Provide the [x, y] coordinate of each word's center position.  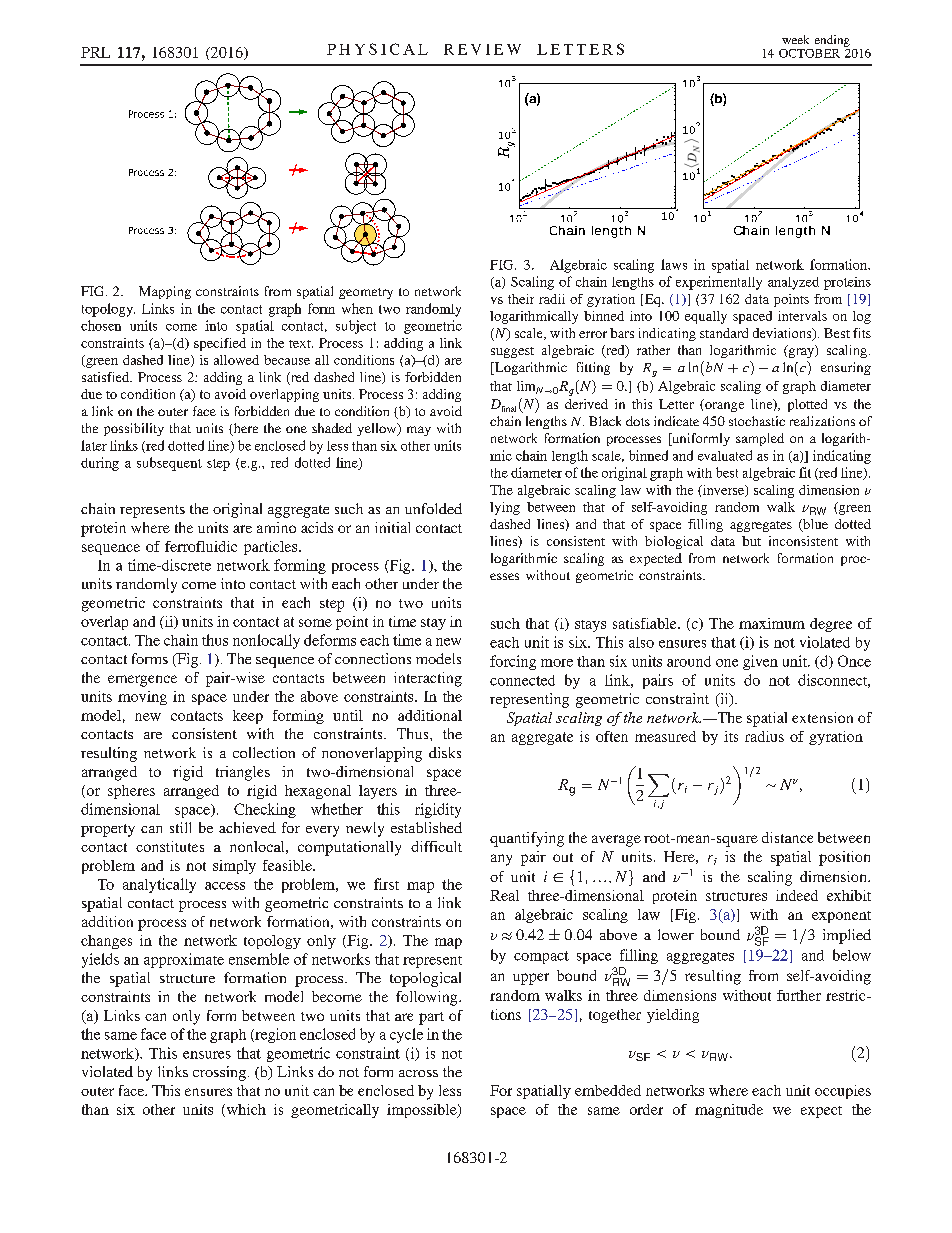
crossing [219, 1073]
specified [220, 344]
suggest [512, 352]
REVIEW [482, 49]
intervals [802, 316]
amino [276, 527]
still [180, 827]
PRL [95, 52]
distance [787, 837]
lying [505, 508]
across [418, 1073]
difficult [436, 846]
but [751, 541]
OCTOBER [809, 53]
